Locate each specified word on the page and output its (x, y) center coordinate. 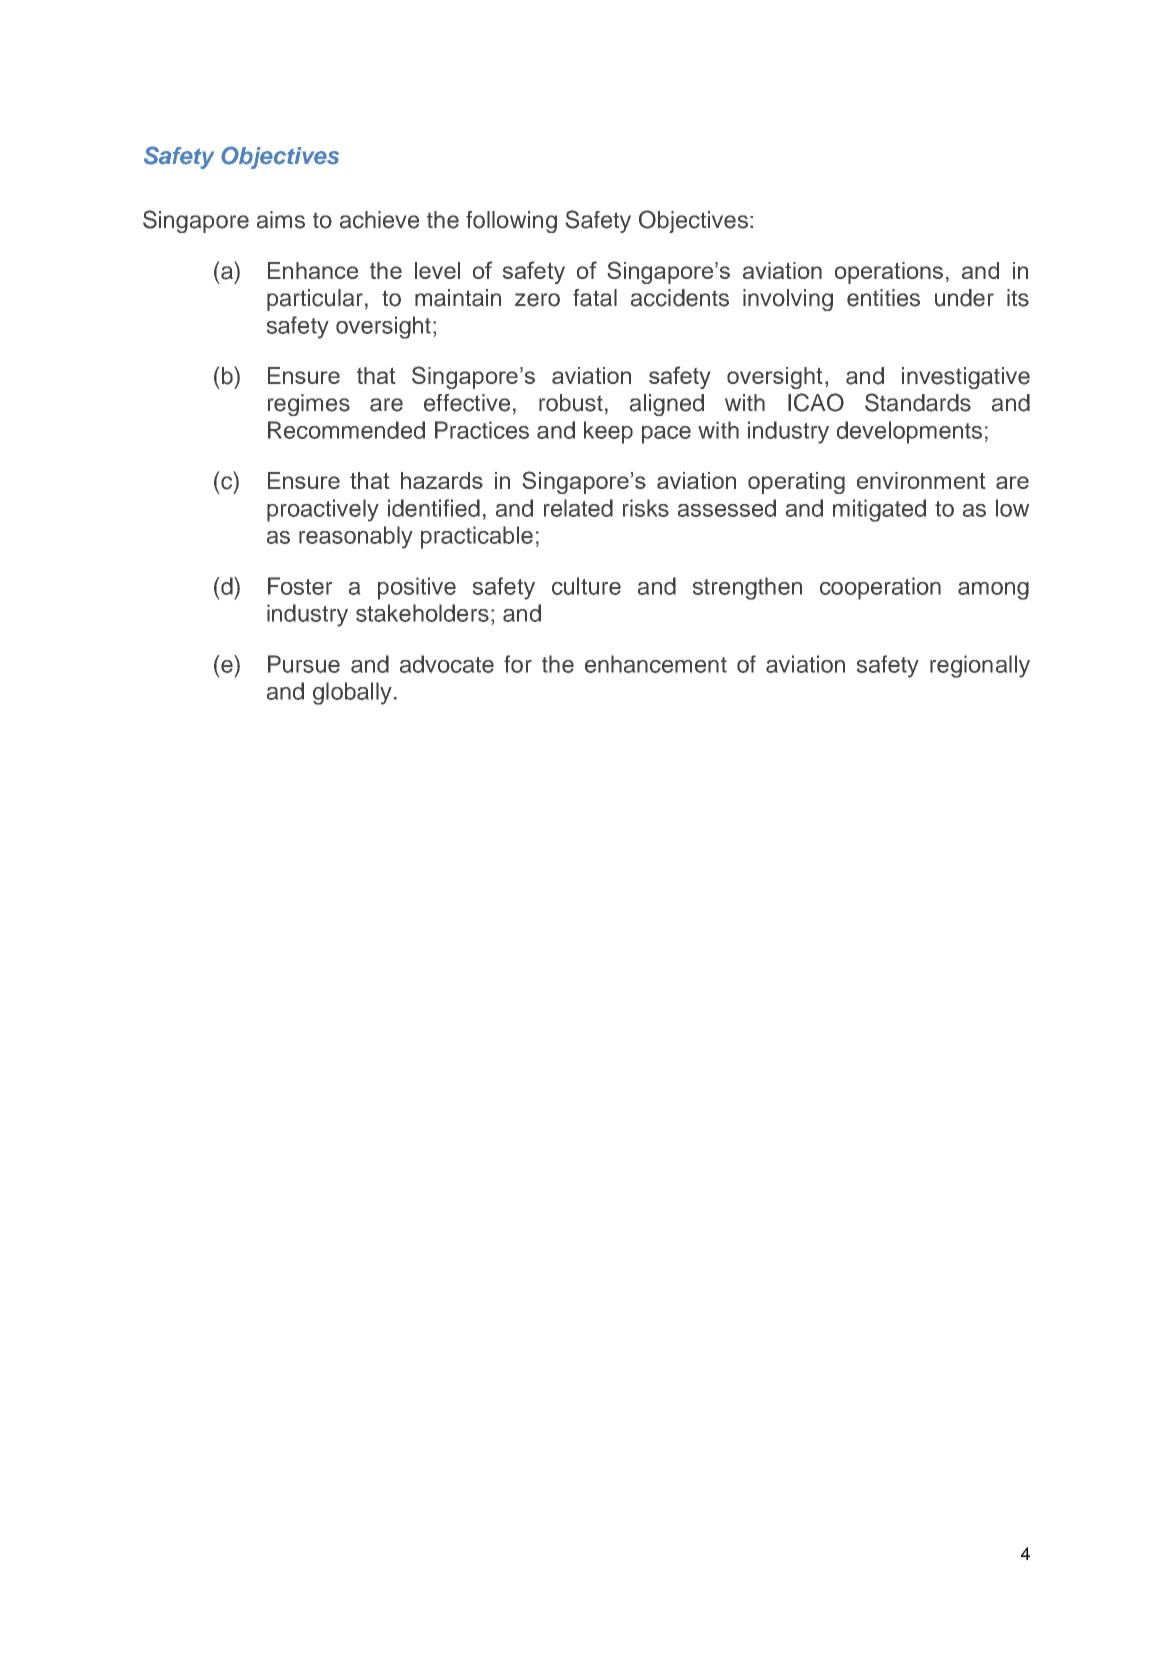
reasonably (356, 537)
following (511, 222)
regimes (309, 405)
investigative (966, 378)
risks (646, 508)
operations (889, 273)
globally (352, 693)
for (518, 664)
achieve (379, 220)
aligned (667, 405)
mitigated (879, 510)
